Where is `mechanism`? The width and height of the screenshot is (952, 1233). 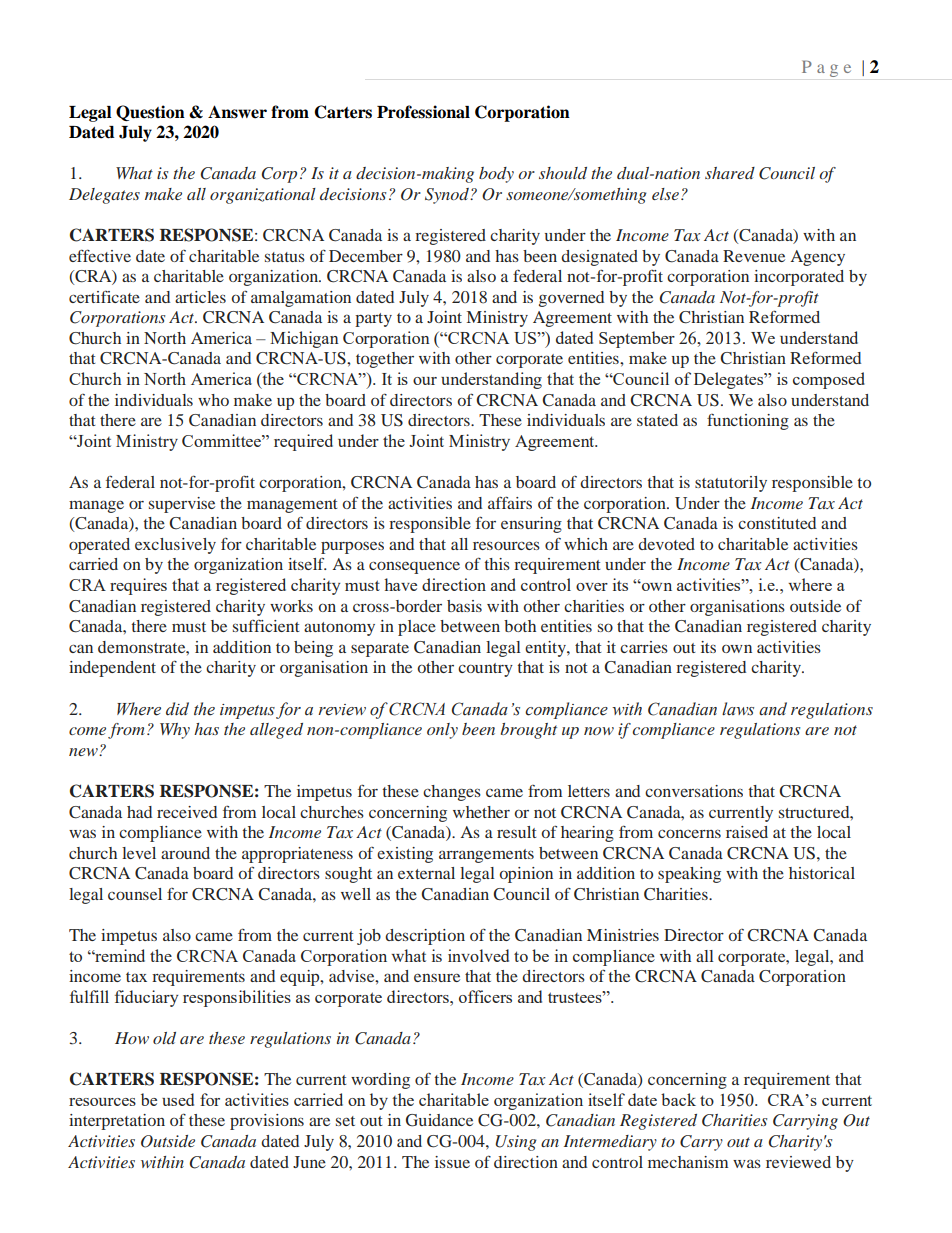 mechanism is located at coordinates (688, 1162).
